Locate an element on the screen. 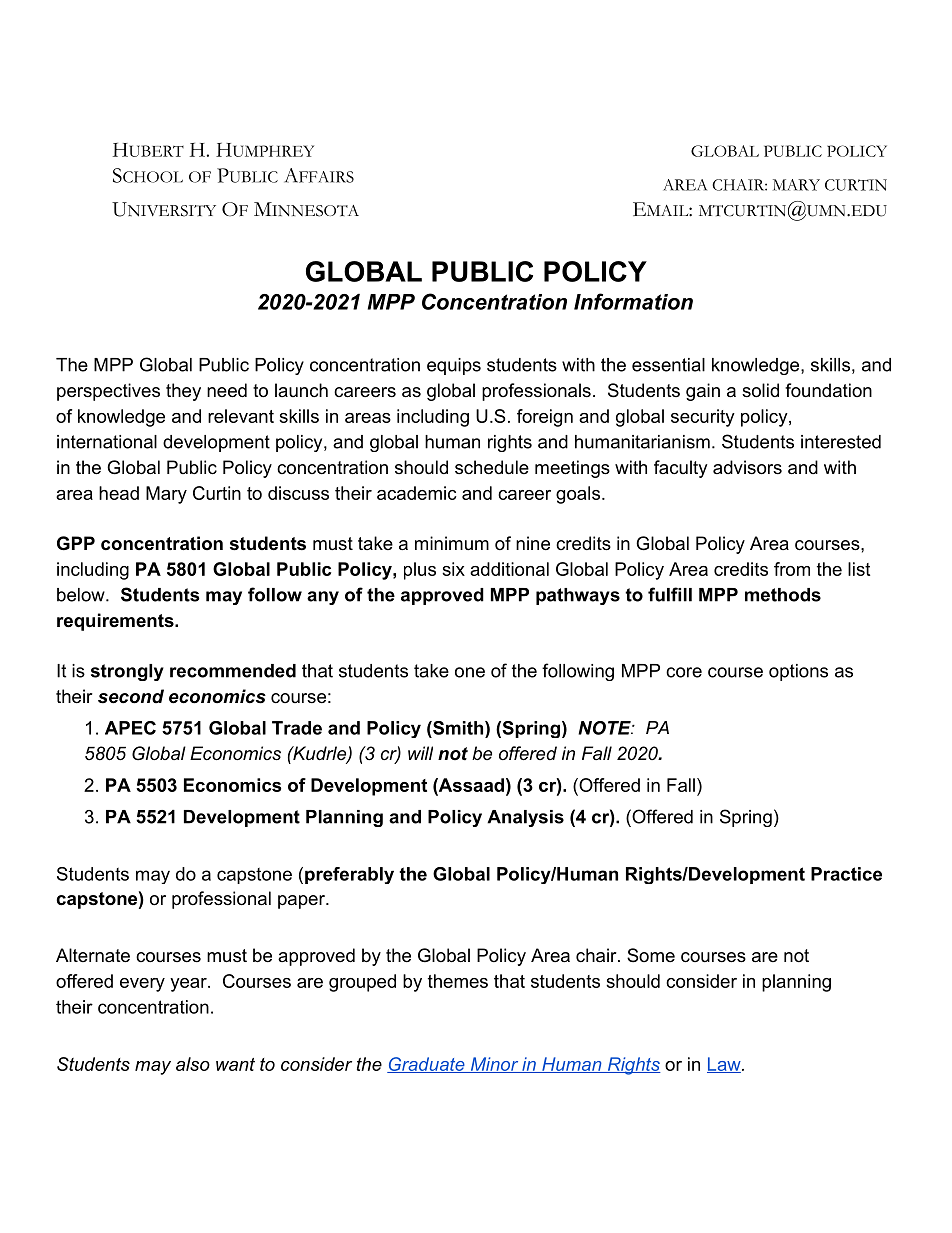 Image resolution: width=952 pixels, height=1233 pixels. Law is located at coordinates (725, 1065).
